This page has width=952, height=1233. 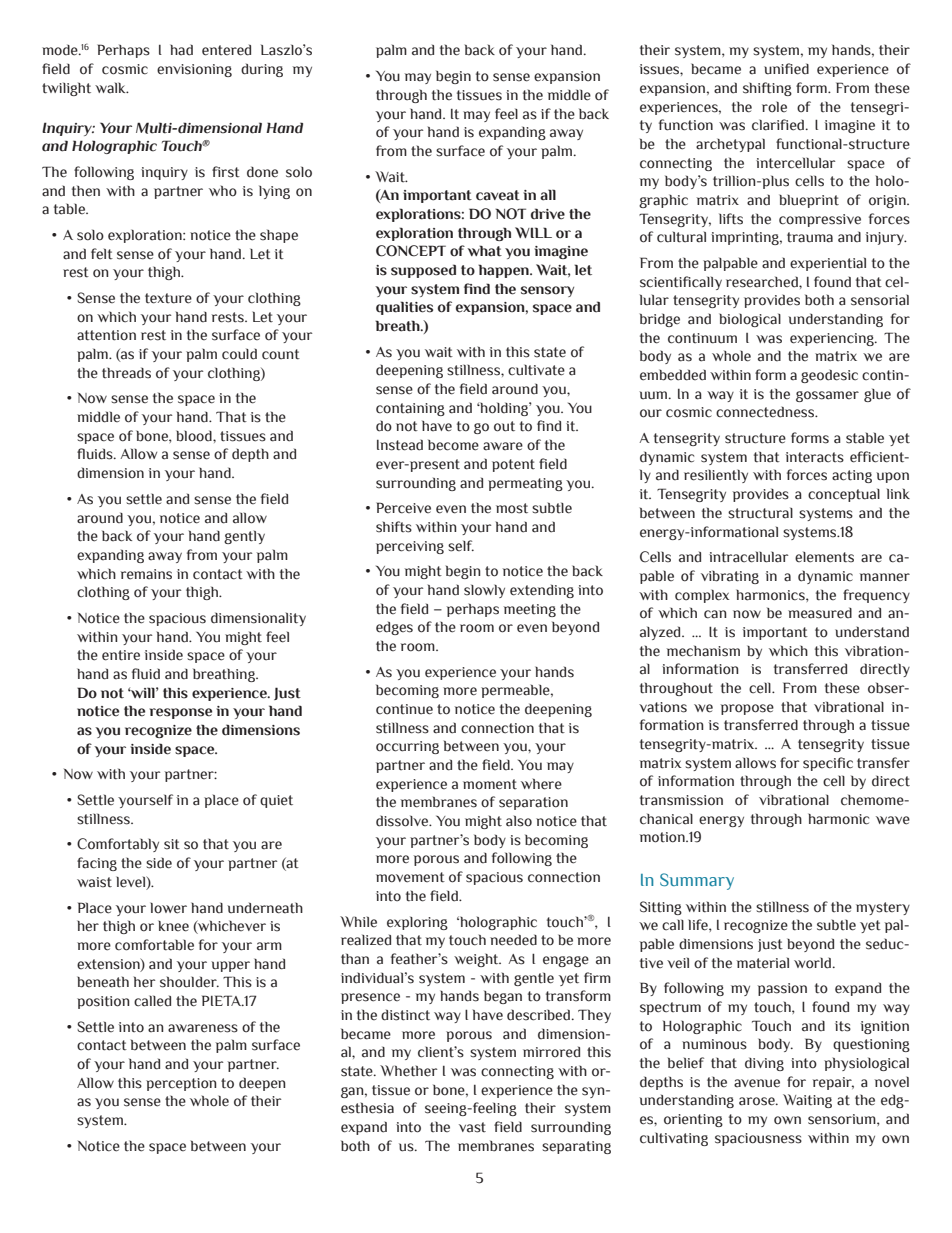 I want to click on measured, so click(x=820, y=613).
